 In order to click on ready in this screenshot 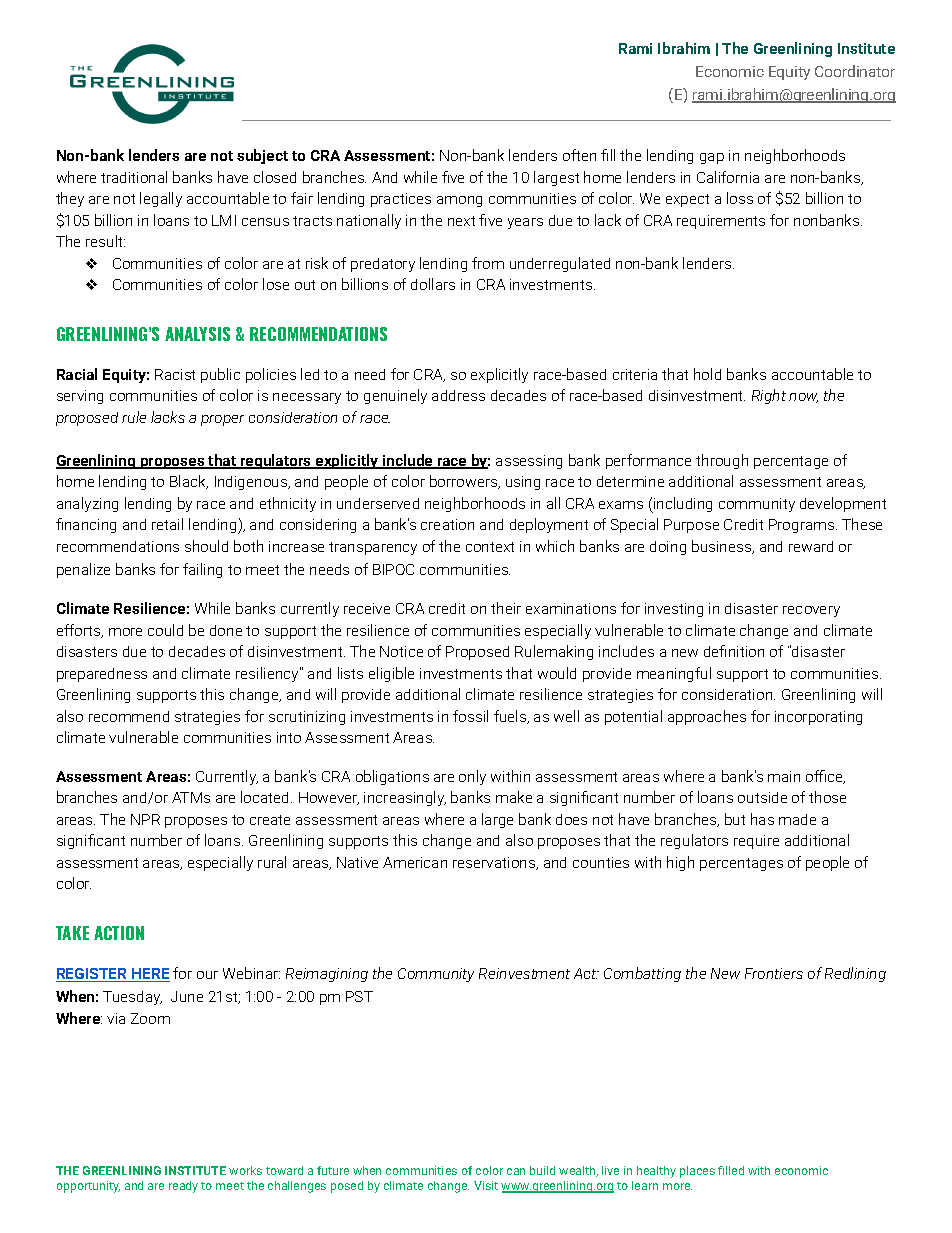, I will do `click(183, 1187)`.
